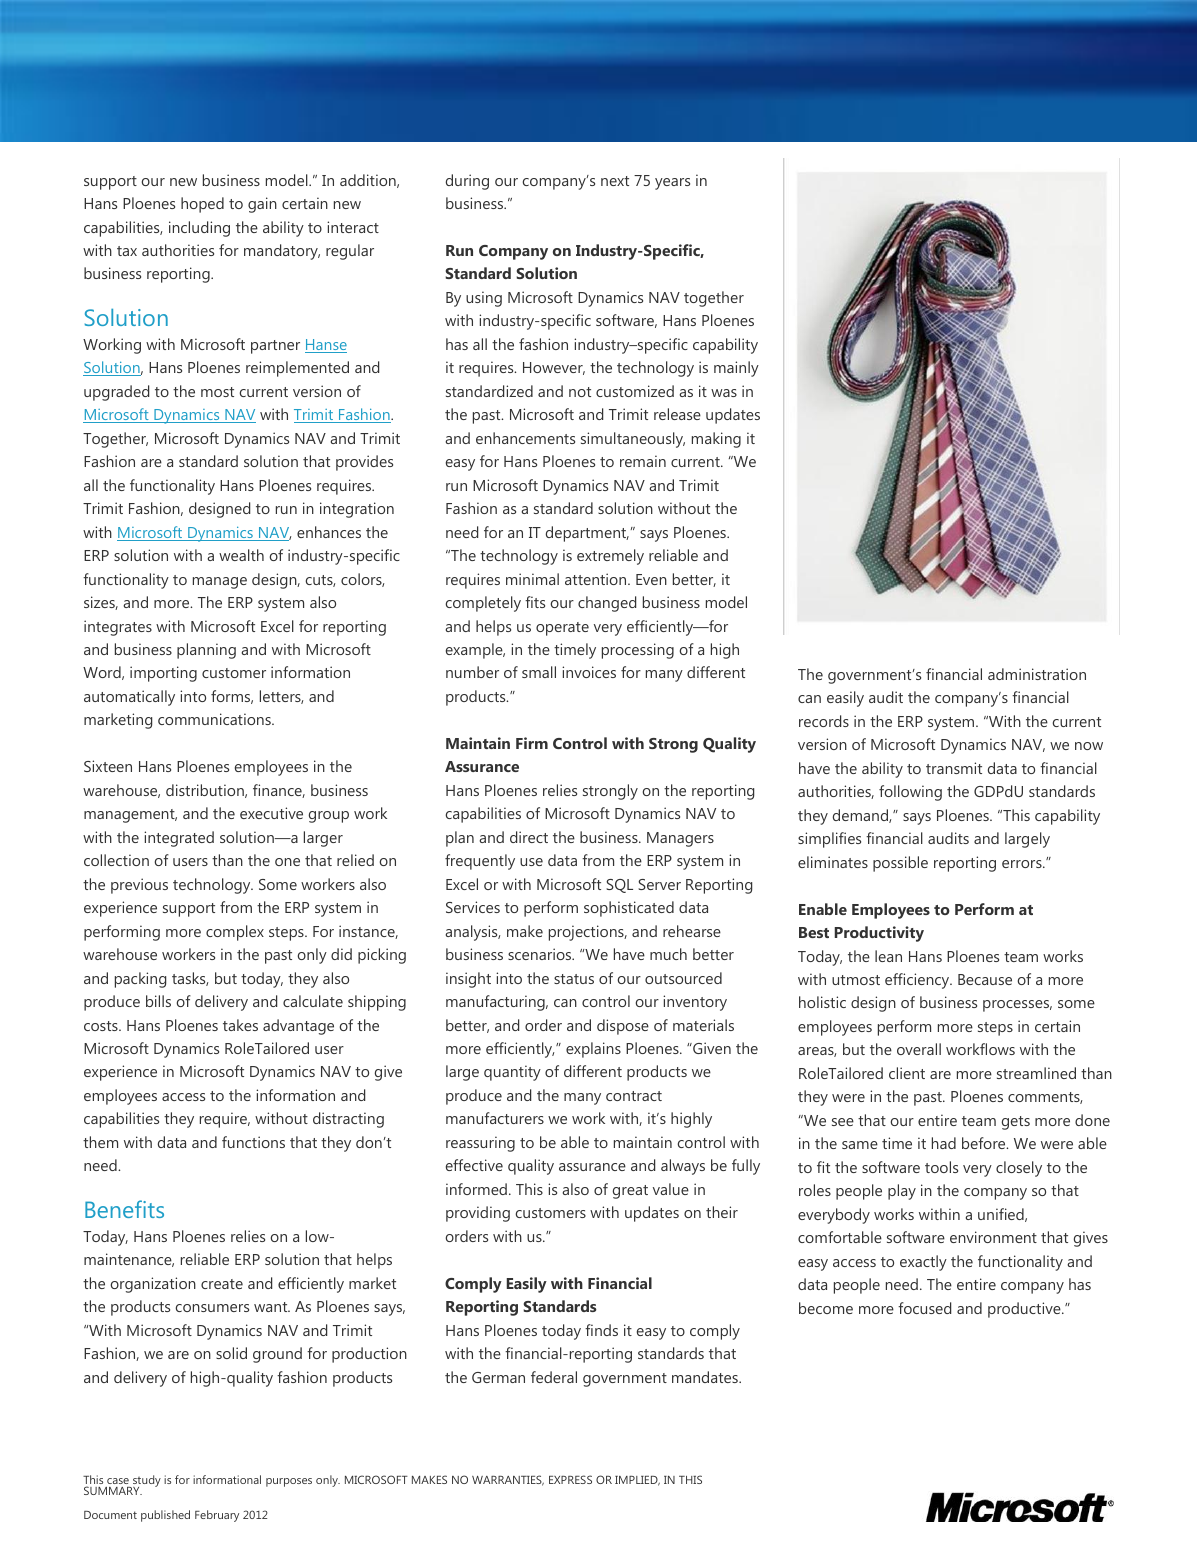 The height and width of the screenshot is (1549, 1197). Describe the element at coordinates (1025, 1310) in the screenshot. I see `productive` at that location.
